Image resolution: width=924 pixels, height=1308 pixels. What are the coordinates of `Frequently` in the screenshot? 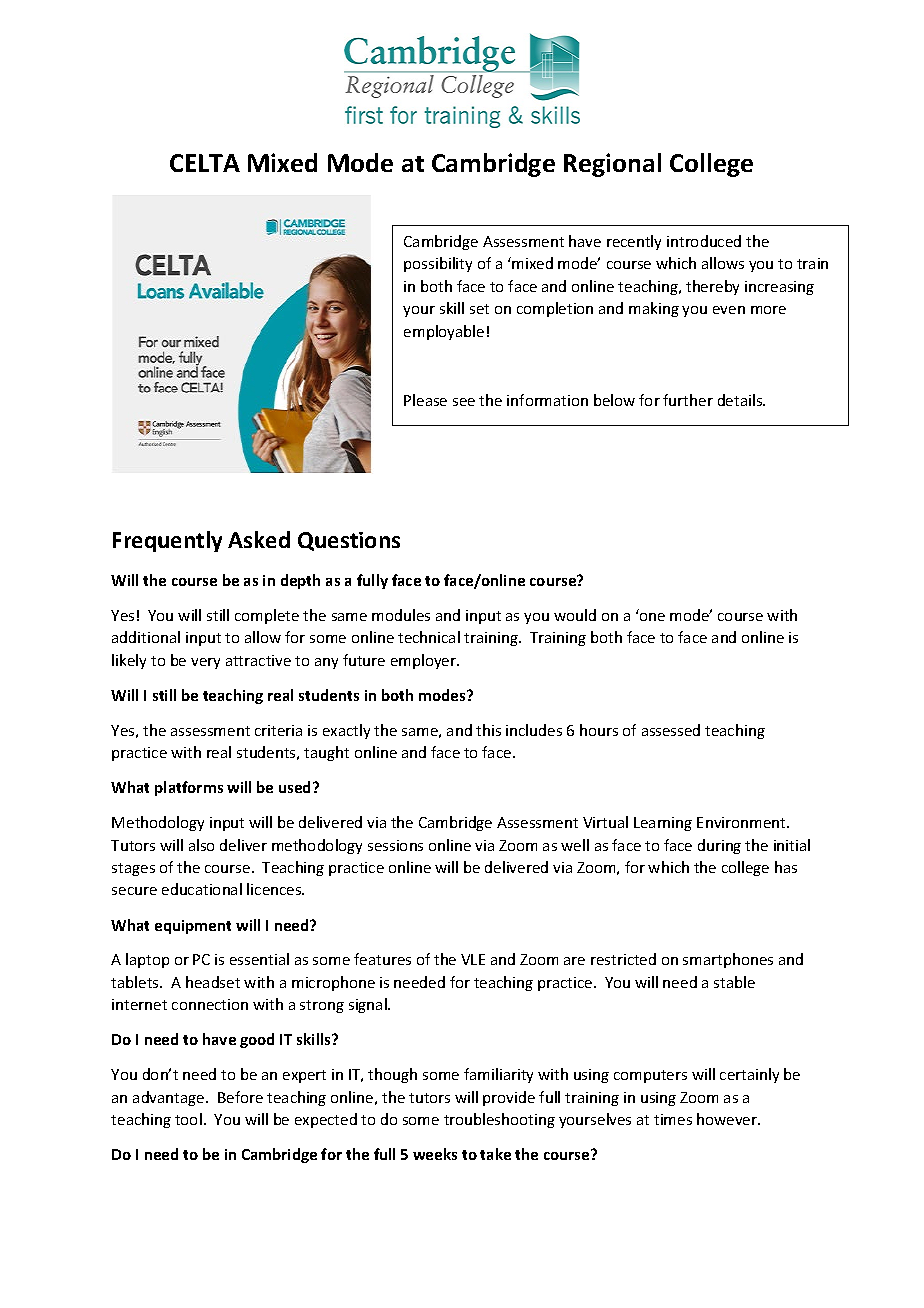 It's located at (167, 541).
